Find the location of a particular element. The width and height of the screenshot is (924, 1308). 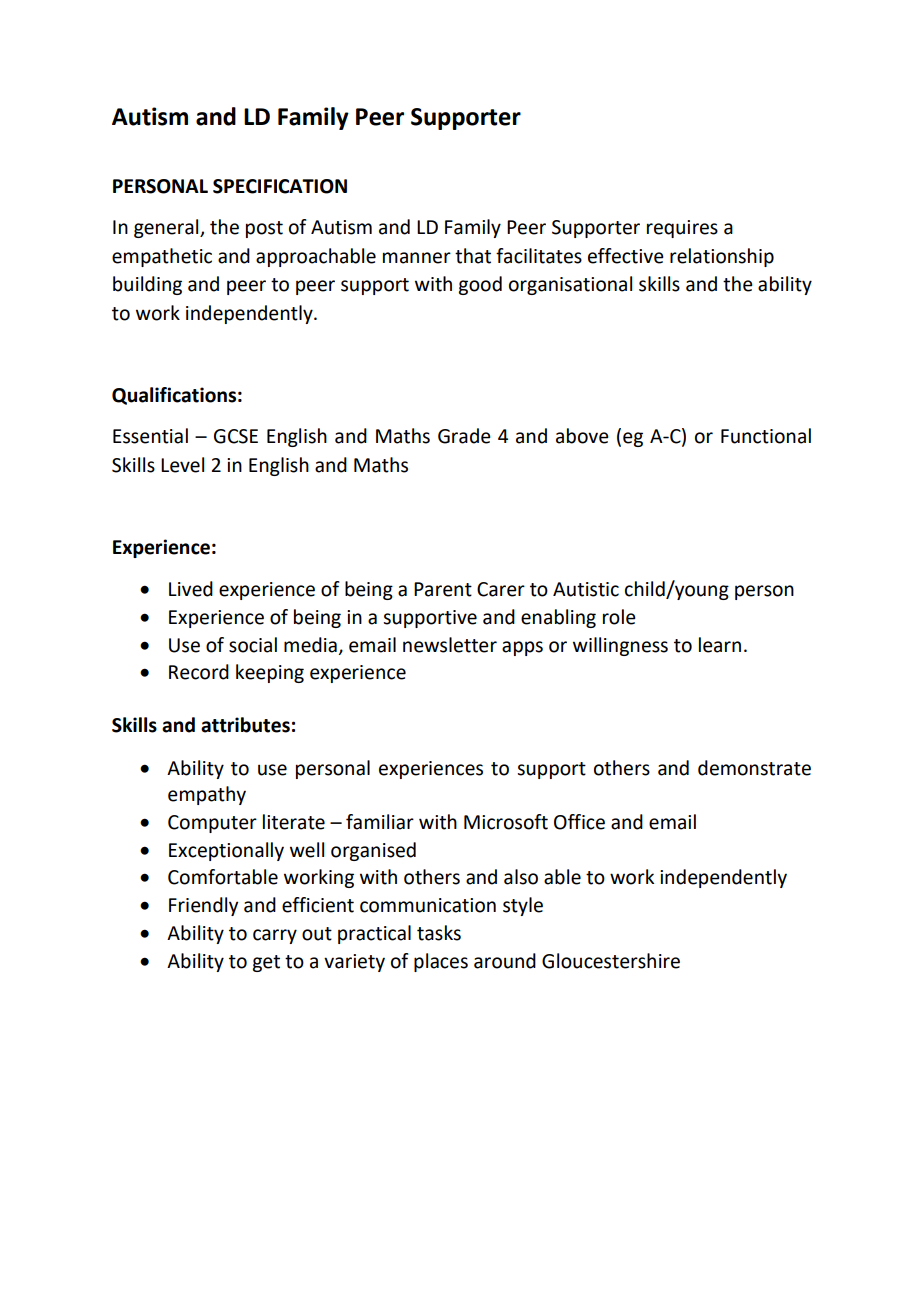

Gloucestershire is located at coordinates (611, 961).
